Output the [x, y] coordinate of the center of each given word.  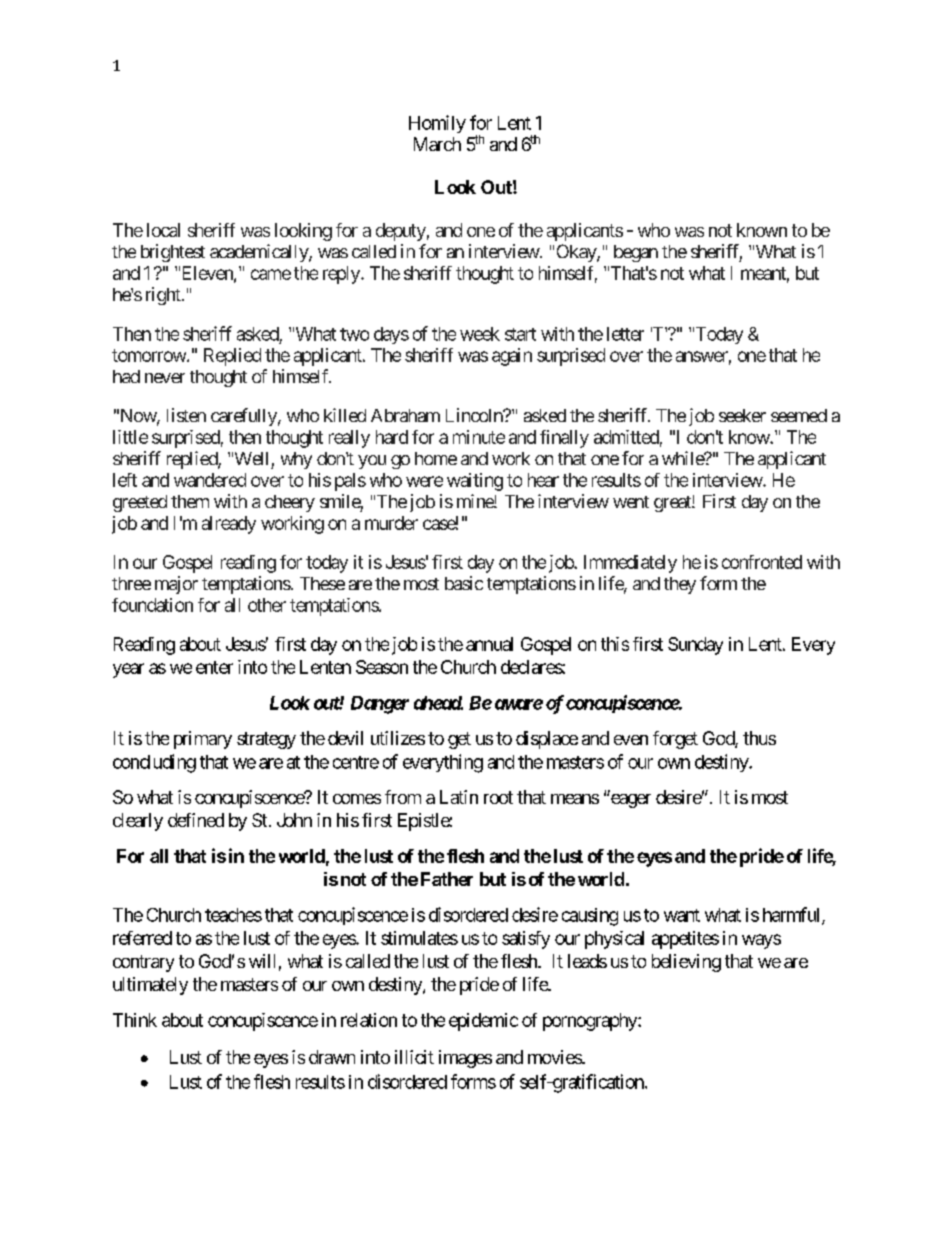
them [190, 501]
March [437, 144]
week [480, 334]
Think [135, 1020]
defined [196, 820]
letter [625, 334]
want [682, 915]
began [636, 253]
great [673, 504]
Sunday [695, 646]
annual [489, 644]
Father [447, 879]
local [163, 230]
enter [214, 667]
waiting [475, 482]
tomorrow [150, 355]
